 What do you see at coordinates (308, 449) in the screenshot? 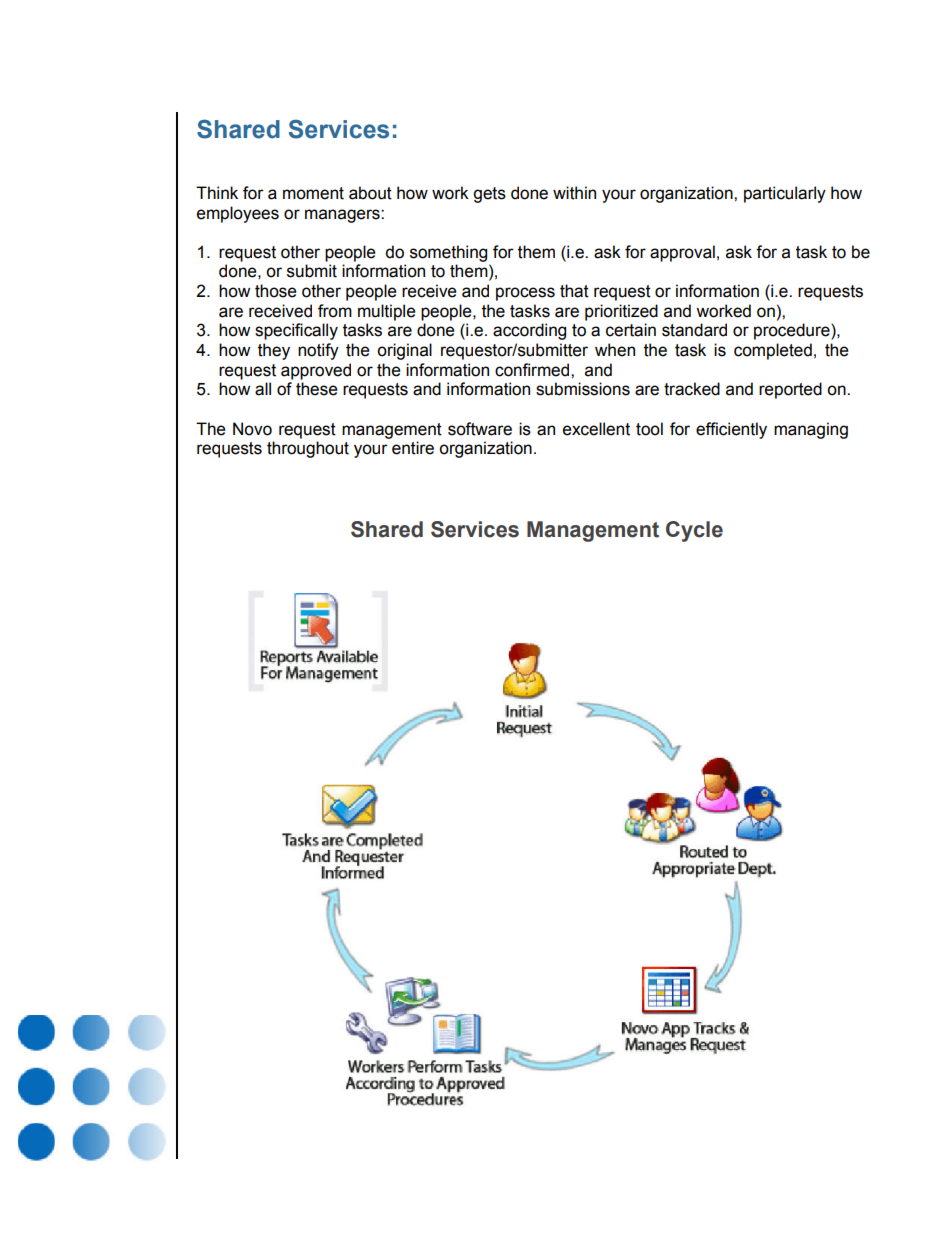
I see `throughout` at bounding box center [308, 449].
